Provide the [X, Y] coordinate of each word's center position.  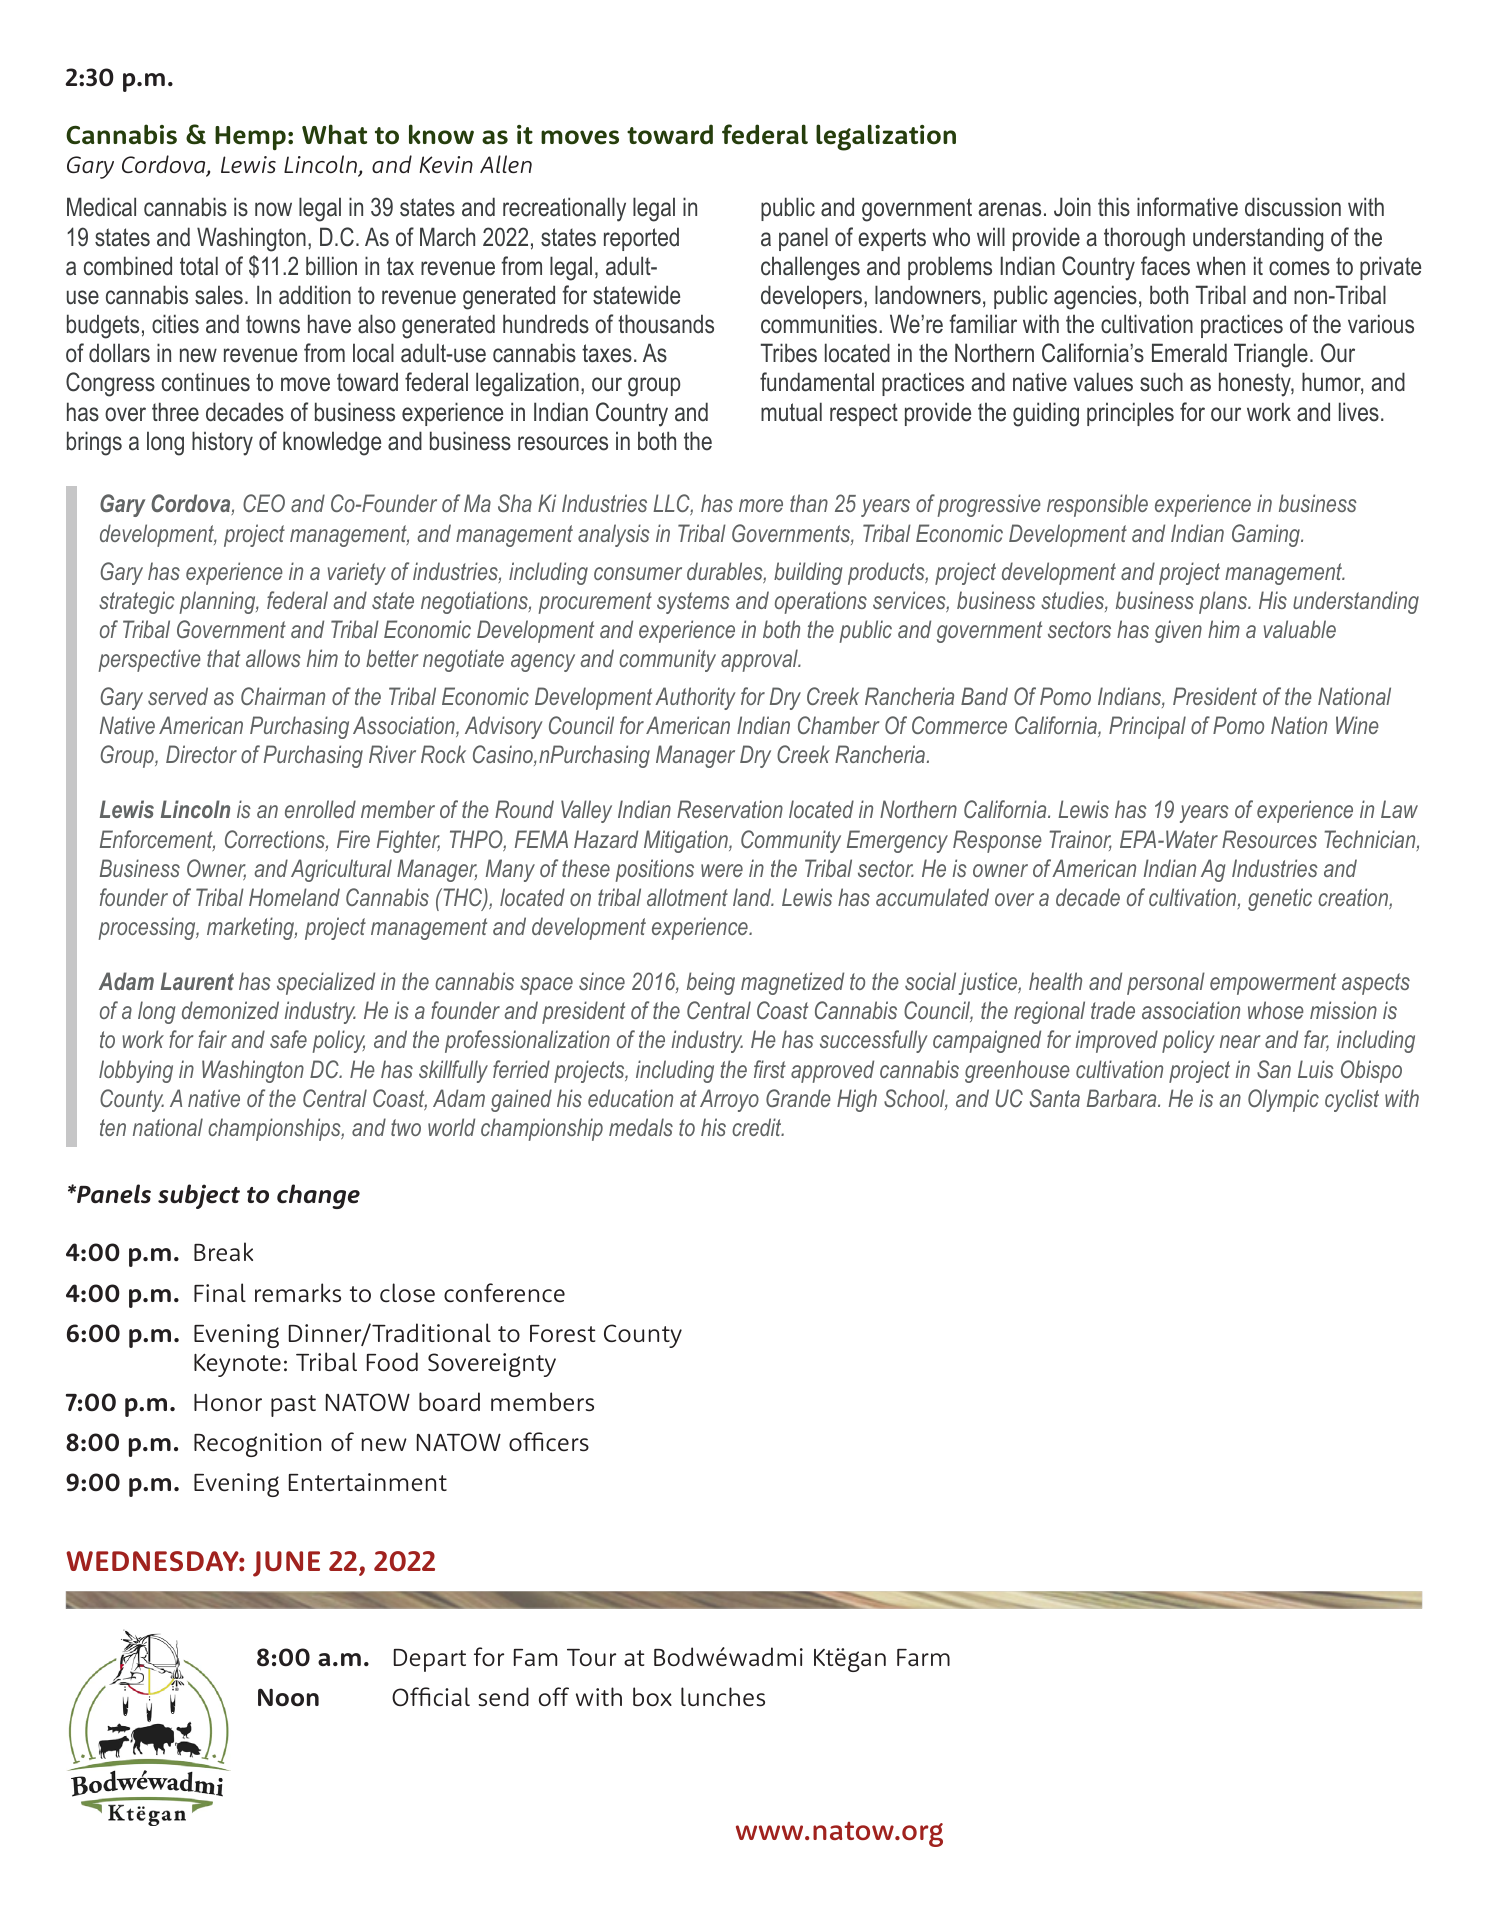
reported [641, 239]
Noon [288, 1697]
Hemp [250, 138]
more [761, 505]
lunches [723, 1696]
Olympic [1283, 1100]
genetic [1280, 899]
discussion [1293, 207]
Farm [923, 1657]
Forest [562, 1333]
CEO [264, 503]
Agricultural [341, 870]
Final [220, 1292]
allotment [687, 897]
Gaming [1267, 535]
